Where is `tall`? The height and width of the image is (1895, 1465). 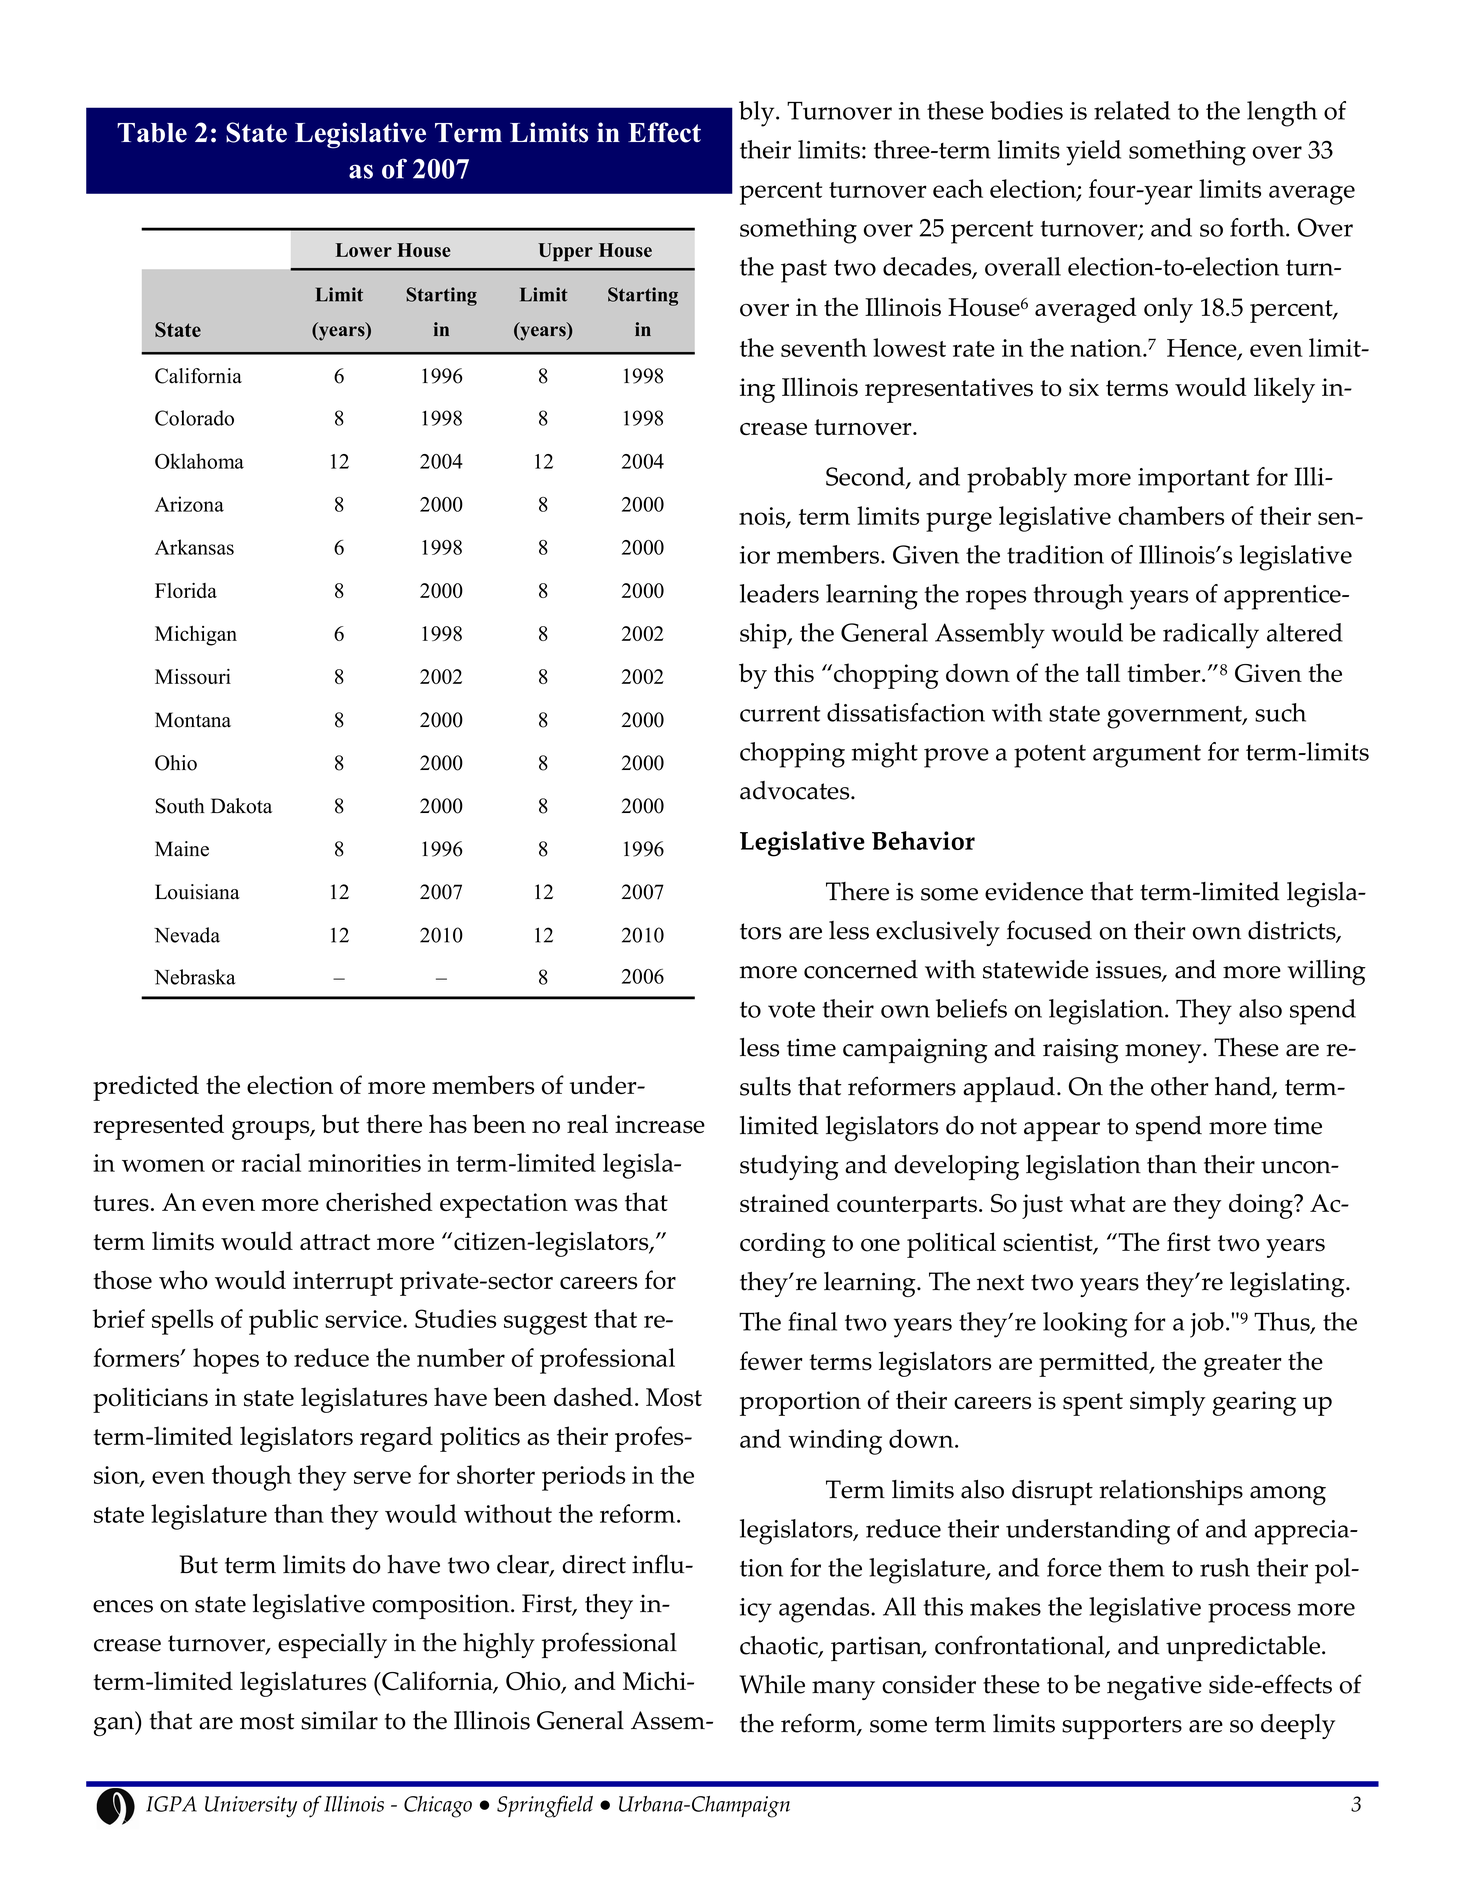 tall is located at coordinates (1103, 672).
